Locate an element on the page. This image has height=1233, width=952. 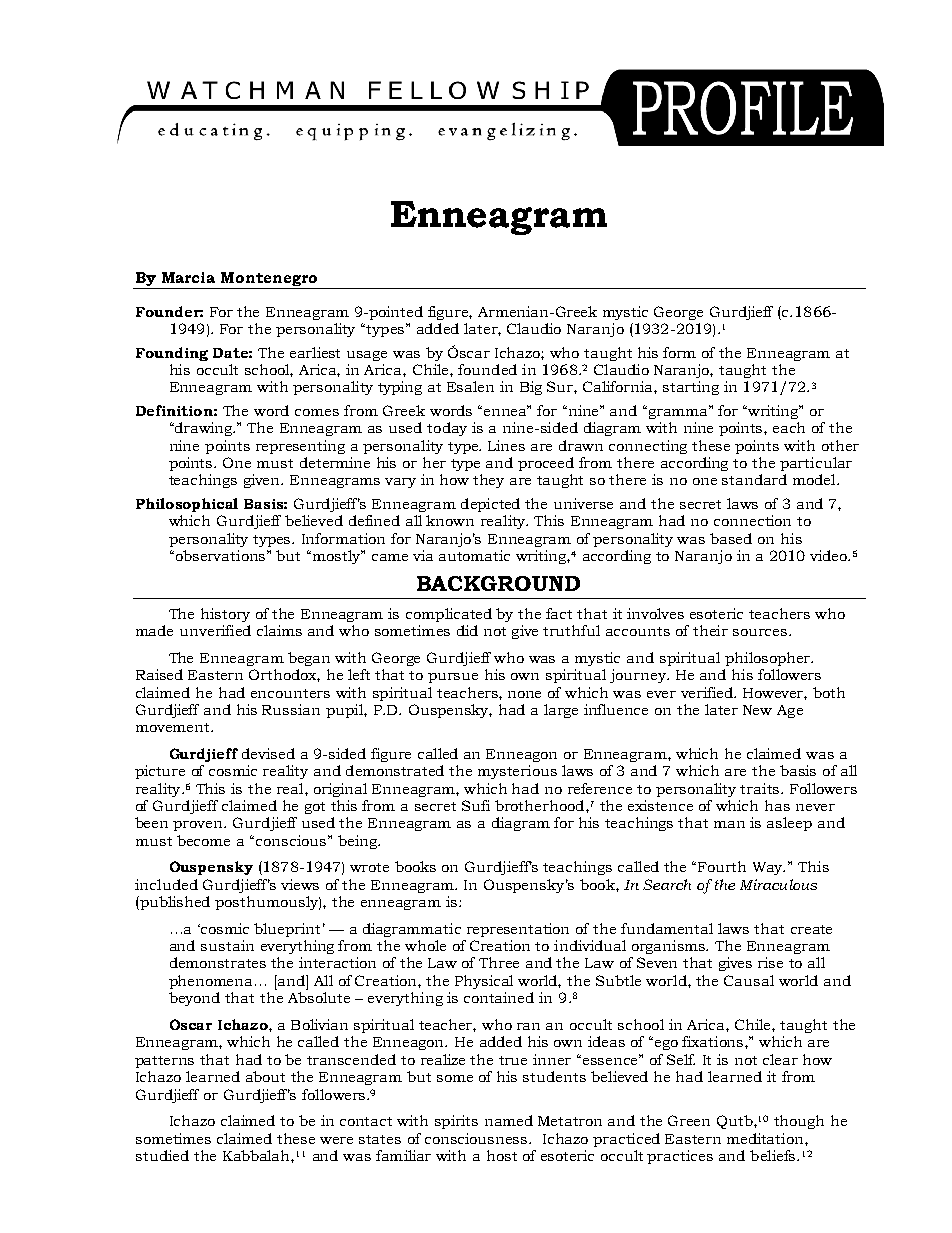
representation is located at coordinates (518, 930).
